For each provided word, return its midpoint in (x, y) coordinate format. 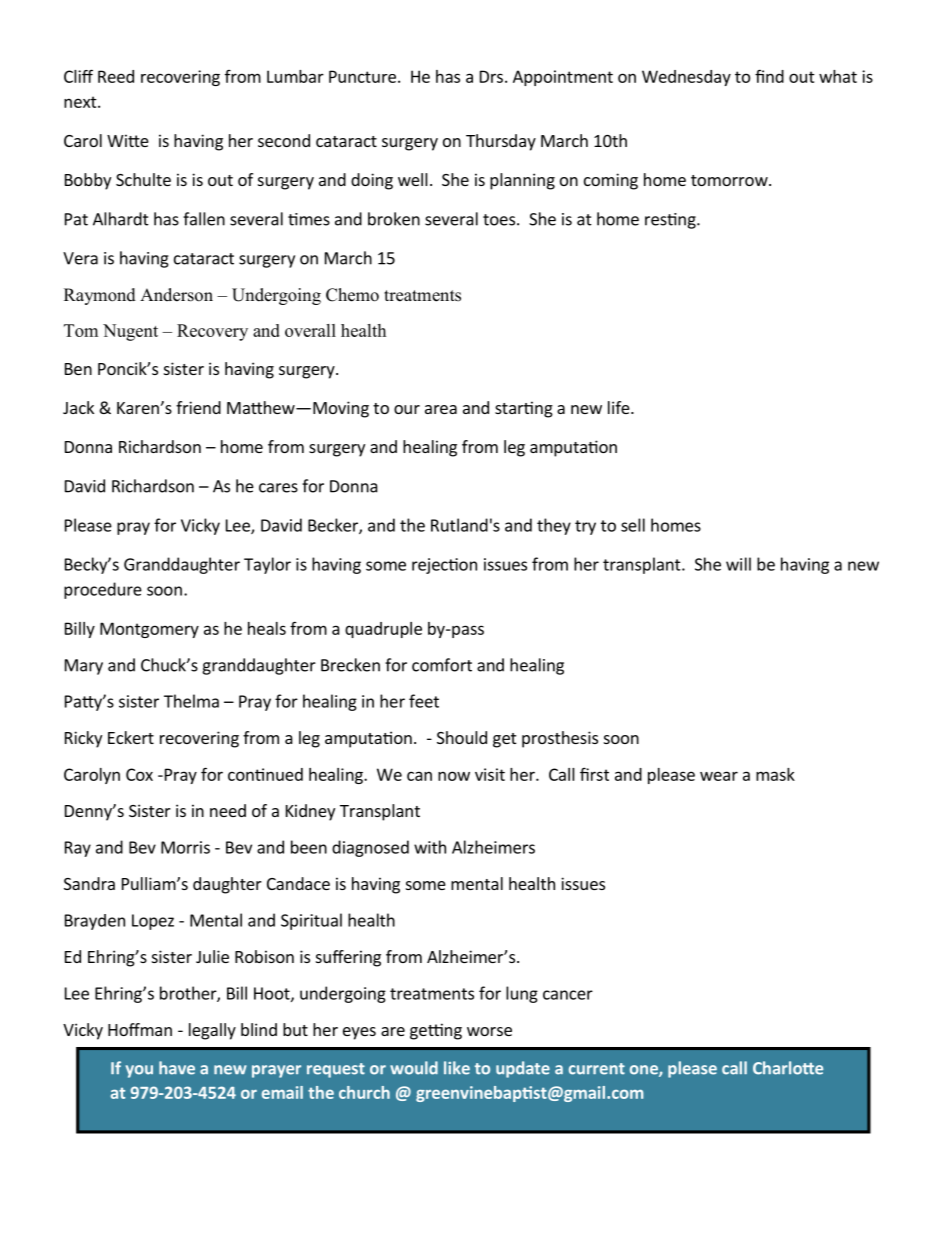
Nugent (130, 332)
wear (719, 776)
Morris (185, 847)
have (177, 1068)
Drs (491, 76)
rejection (444, 566)
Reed (116, 76)
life (620, 407)
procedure (103, 590)
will (738, 564)
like (457, 1068)
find (769, 76)
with (430, 847)
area (441, 409)
